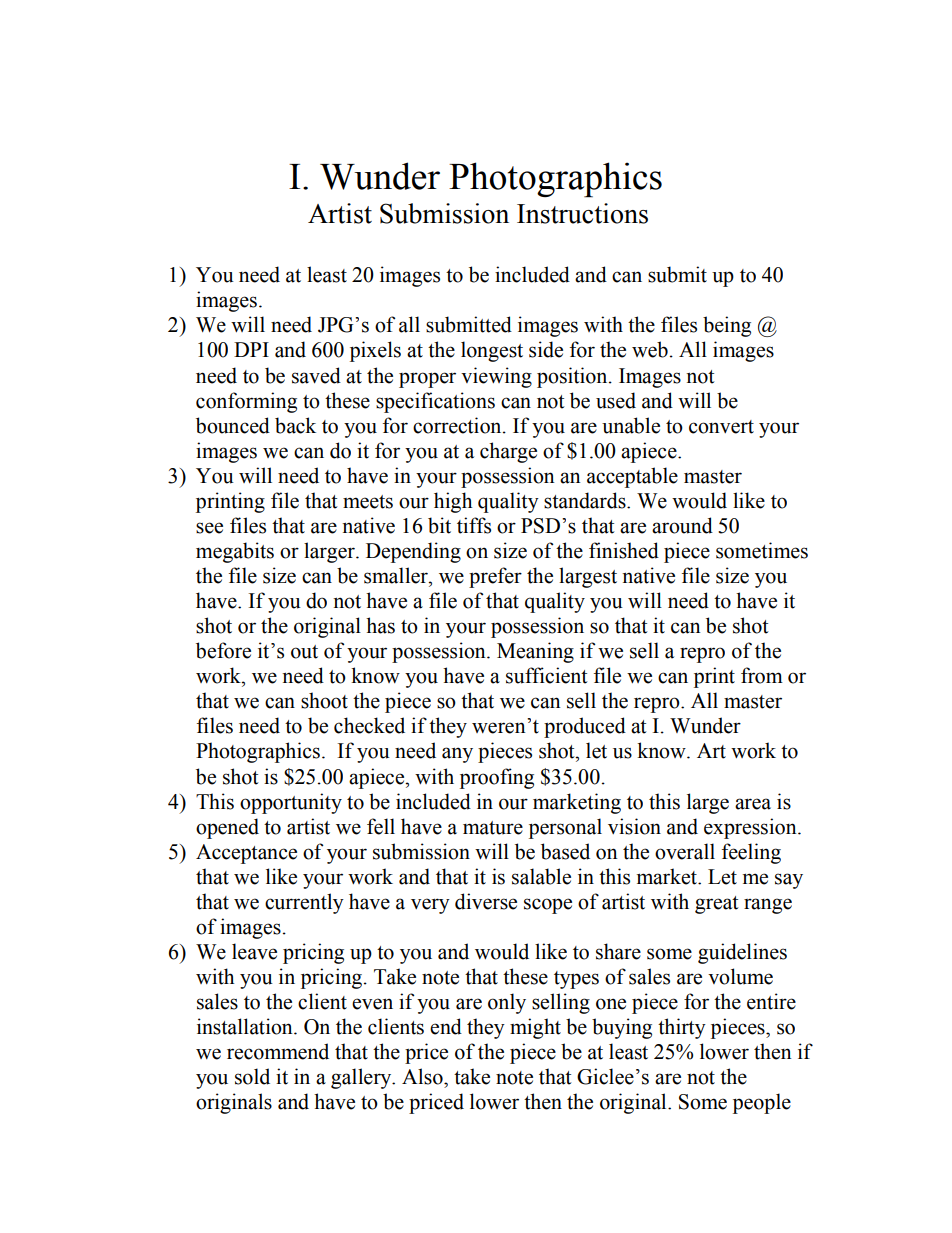  What do you see at coordinates (535, 1028) in the document?
I see `might` at bounding box center [535, 1028].
